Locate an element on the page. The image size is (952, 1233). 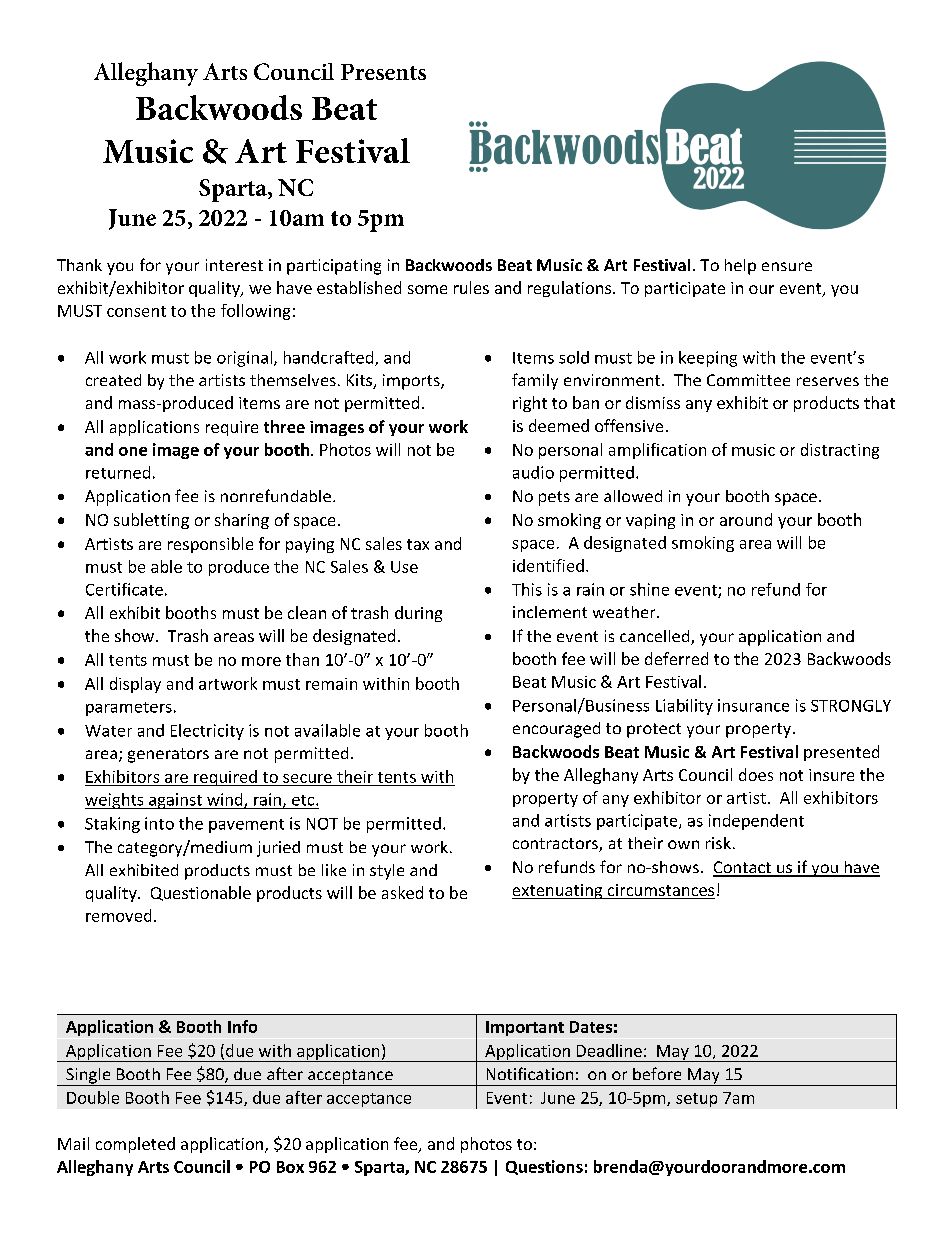
family is located at coordinates (535, 381).
